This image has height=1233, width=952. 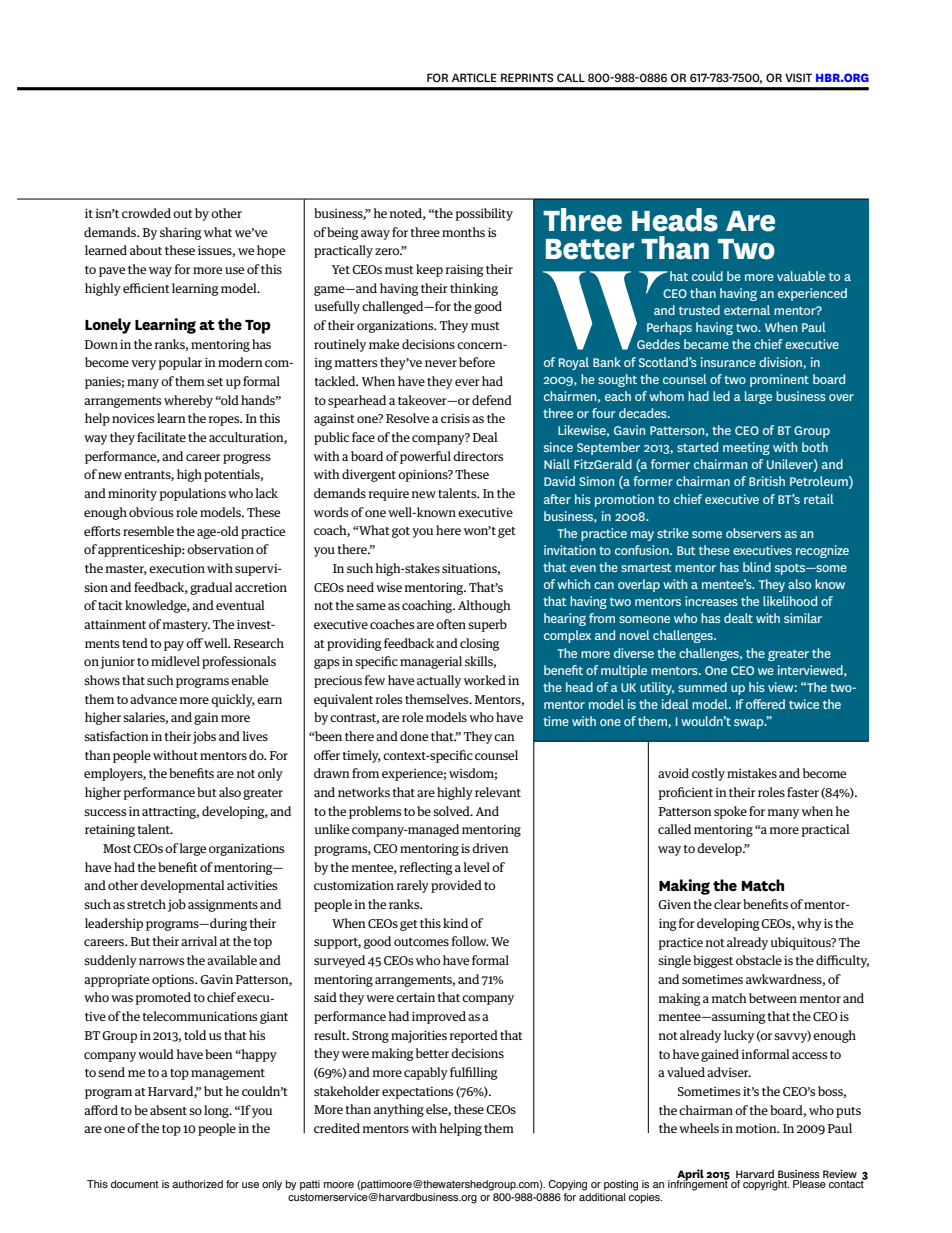 What do you see at coordinates (798, 77) in the image?
I see `VISIT` at bounding box center [798, 77].
